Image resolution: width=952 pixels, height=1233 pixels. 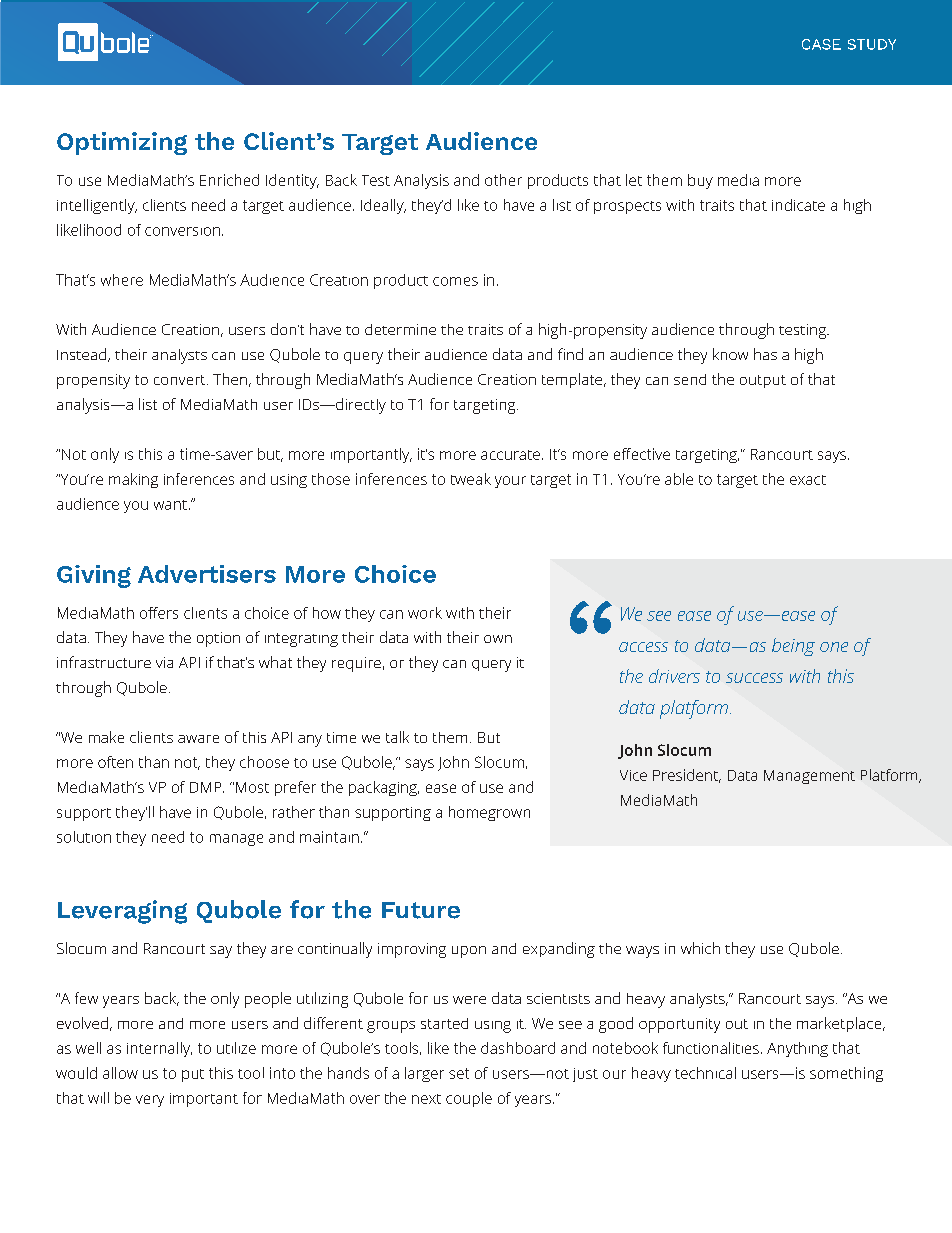 What do you see at coordinates (207, 574) in the screenshot?
I see `Advertisers` at bounding box center [207, 574].
